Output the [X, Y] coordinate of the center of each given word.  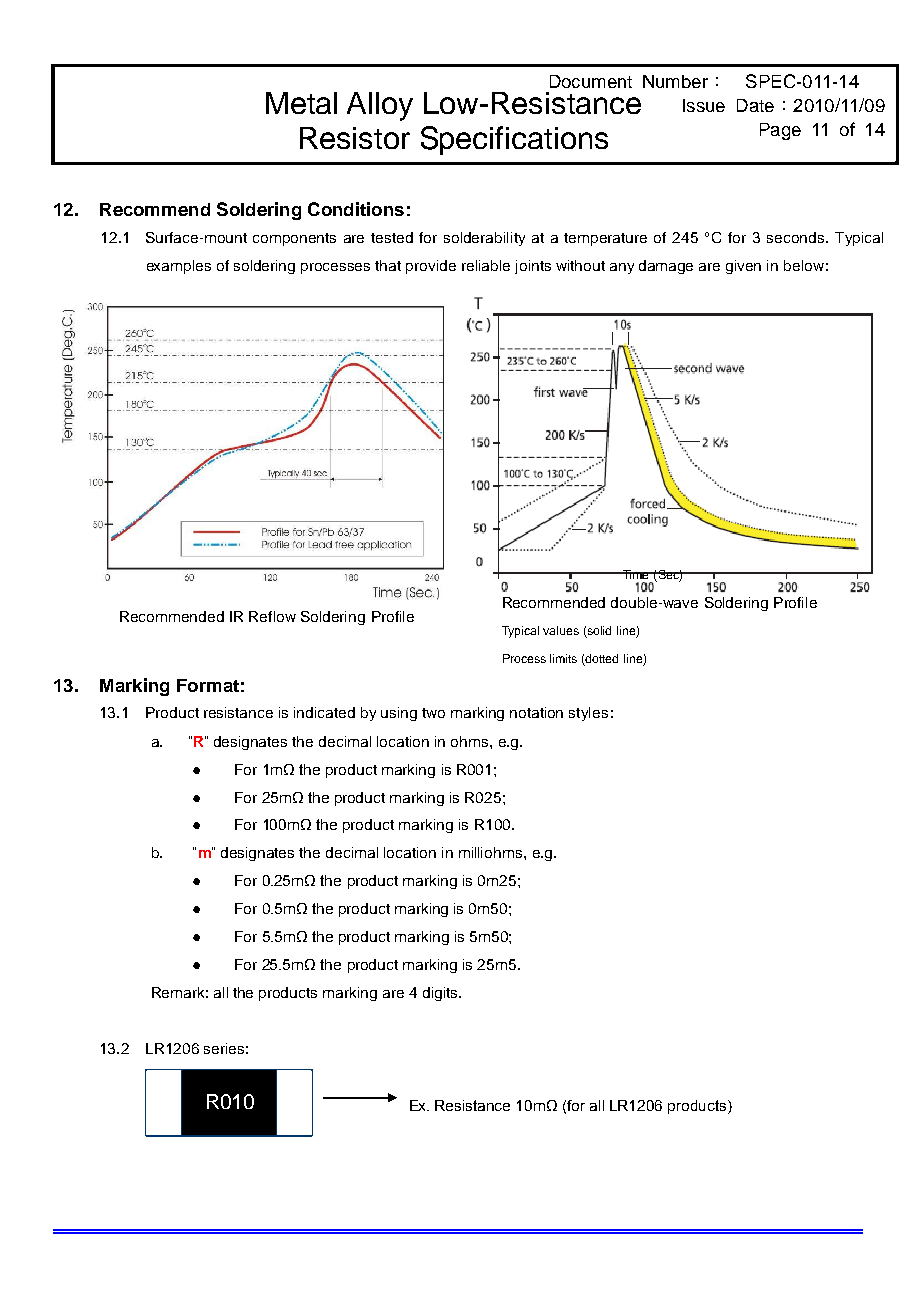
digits [441, 994]
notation [536, 712]
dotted [601, 658]
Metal [301, 103]
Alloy [380, 106]
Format [208, 685]
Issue [704, 105]
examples [179, 267]
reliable [486, 265]
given [743, 267]
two [433, 713]
